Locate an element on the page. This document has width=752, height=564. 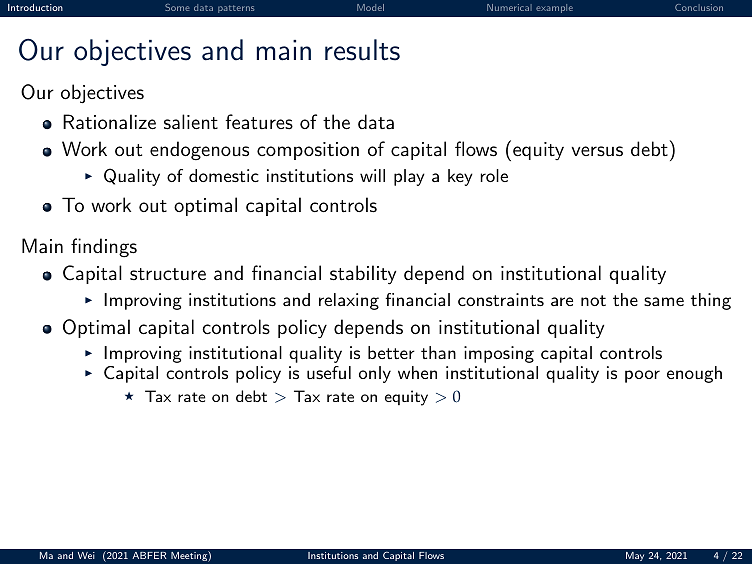
Rationalize is located at coordinates (109, 122).
